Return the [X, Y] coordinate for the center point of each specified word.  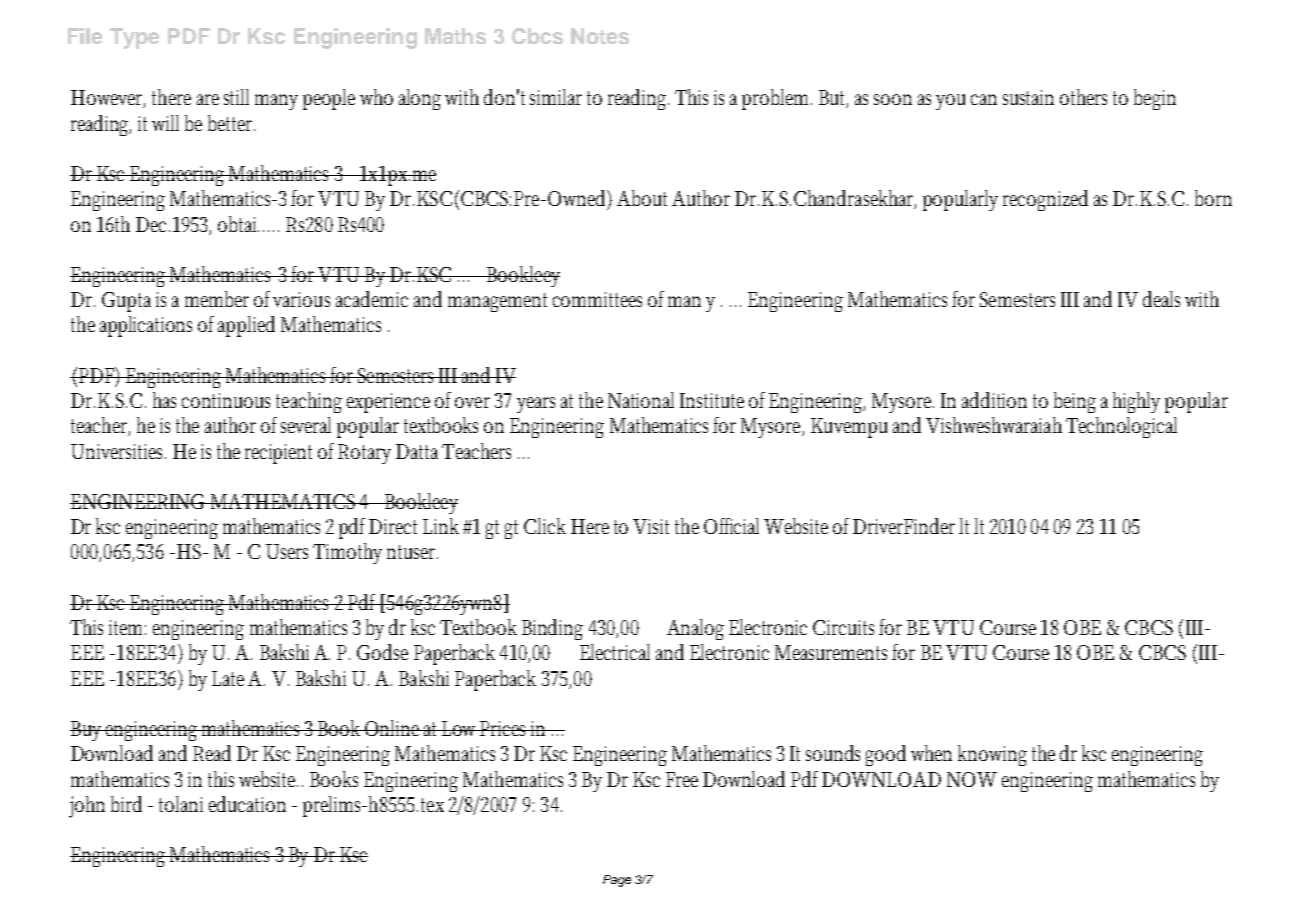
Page [617, 881]
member [217, 299]
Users [287, 551]
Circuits [843, 627]
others [1083, 97]
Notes [600, 36]
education [247, 804]
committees [597, 299]
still [236, 97]
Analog [695, 629]
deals [1161, 299]
